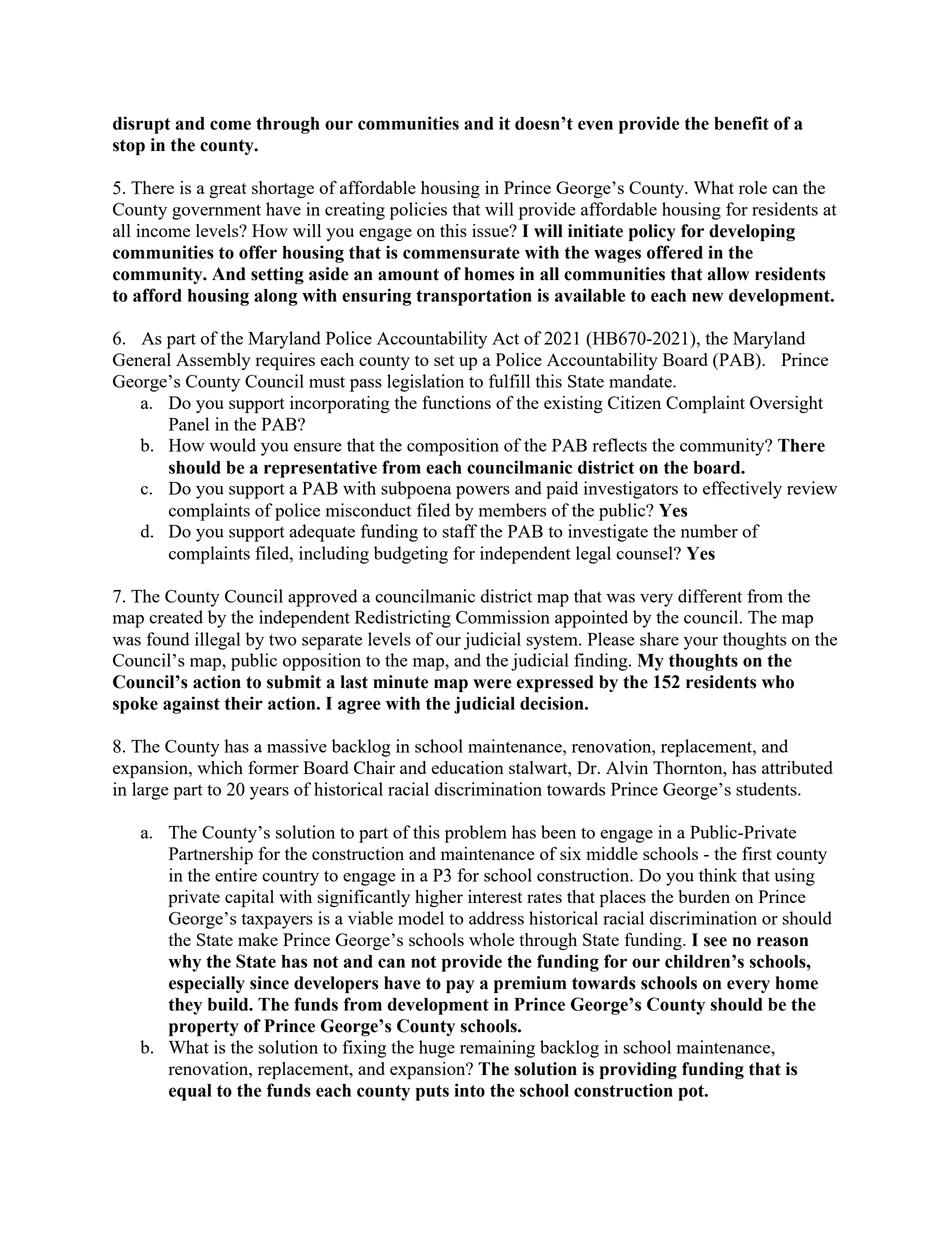 The height and width of the image is (1233, 952). What do you see at coordinates (497, 1049) in the image?
I see `remaining` at bounding box center [497, 1049].
